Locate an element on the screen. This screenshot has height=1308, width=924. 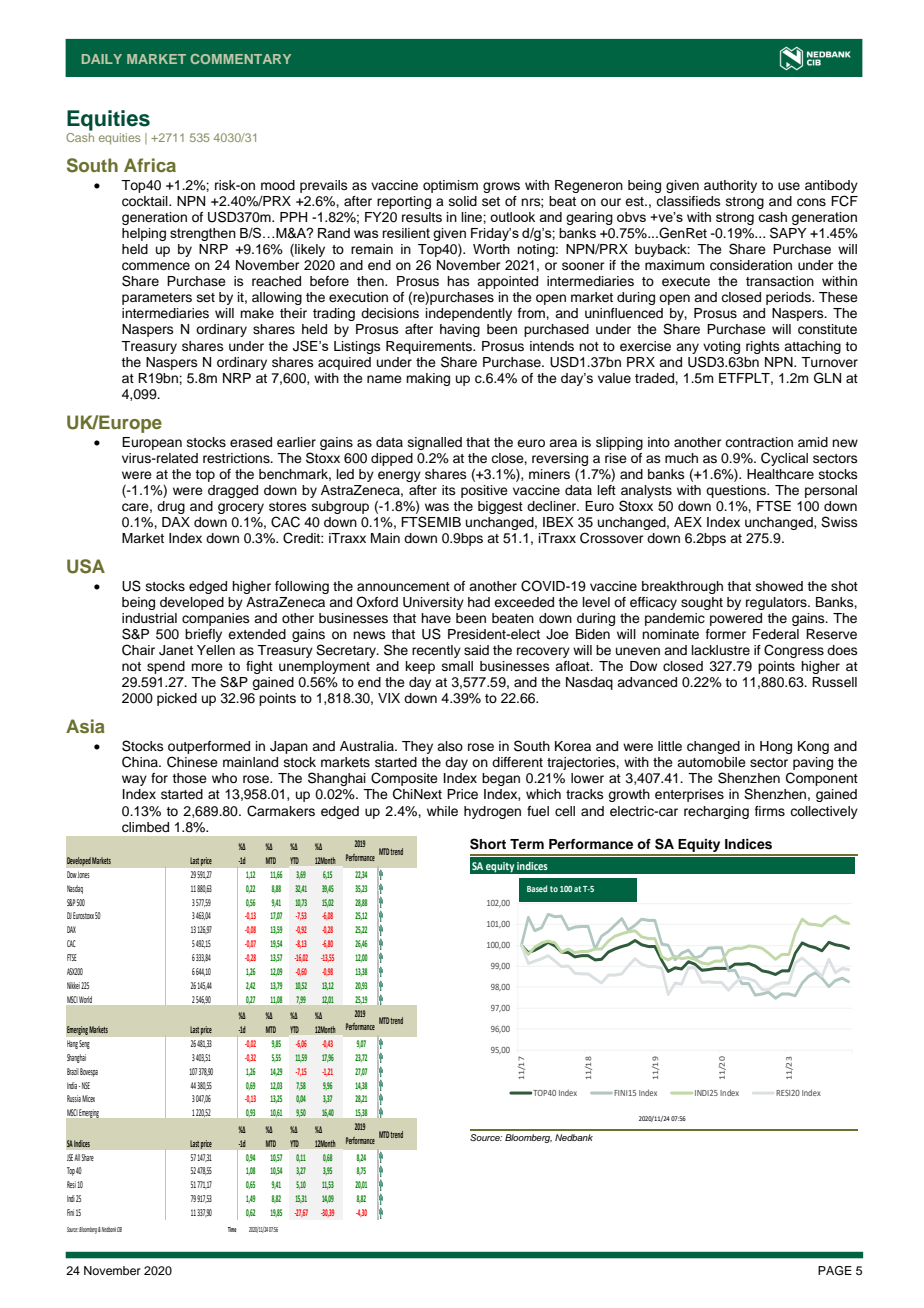
rights is located at coordinates (763, 347).
